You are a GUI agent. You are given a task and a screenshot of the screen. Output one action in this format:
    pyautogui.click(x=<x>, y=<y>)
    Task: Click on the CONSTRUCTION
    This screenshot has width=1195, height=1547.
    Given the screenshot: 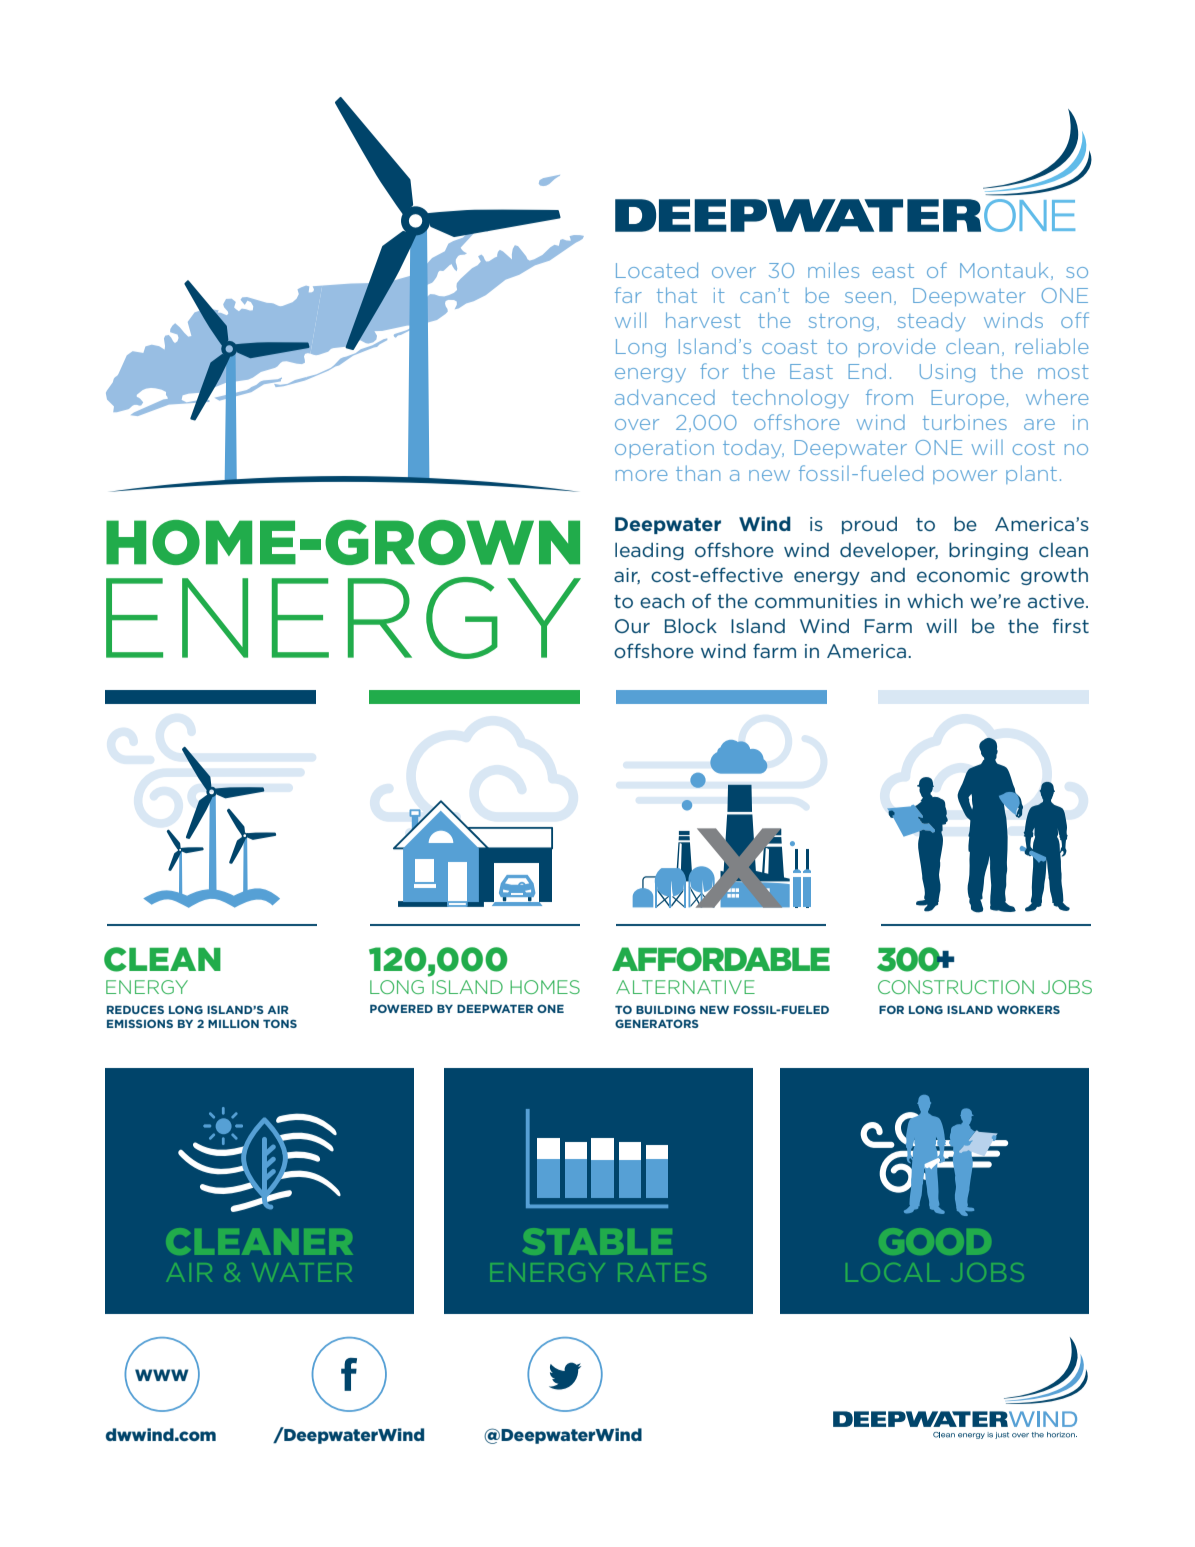 What is the action you would take?
    pyautogui.click(x=956, y=987)
